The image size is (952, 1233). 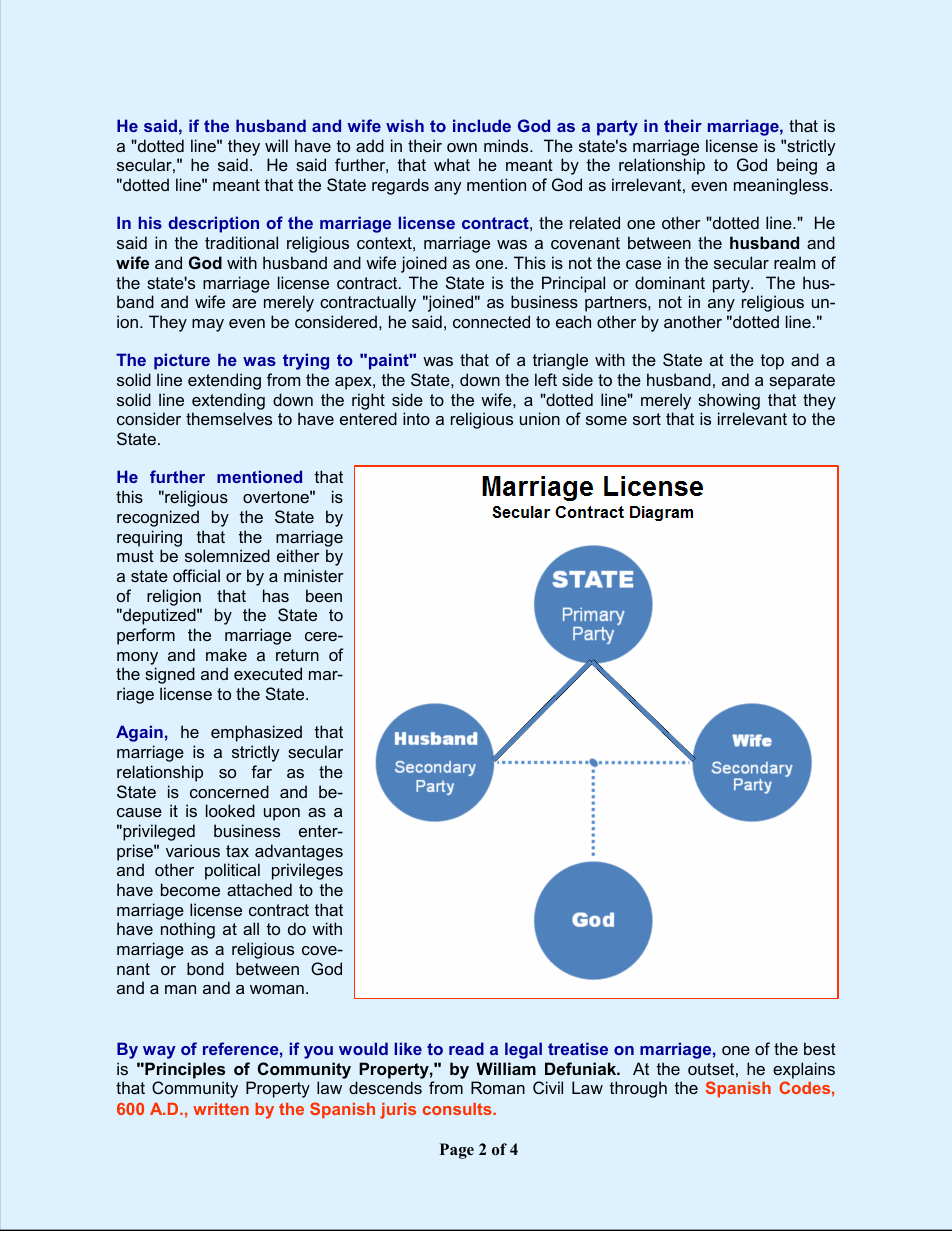 What do you see at coordinates (221, 1109) in the screenshot?
I see `written` at bounding box center [221, 1109].
